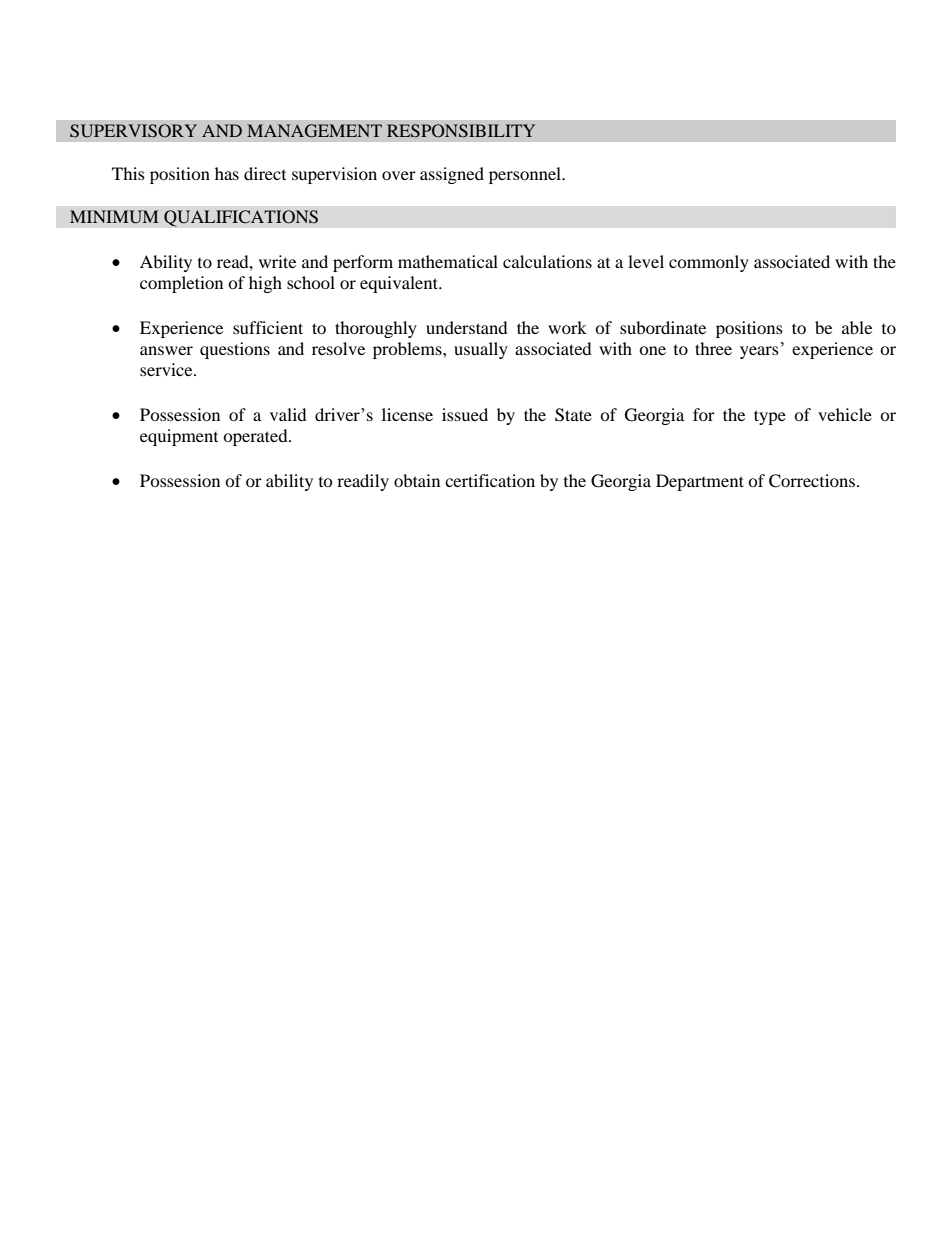  What do you see at coordinates (179, 437) in the screenshot?
I see `equipment` at bounding box center [179, 437].
